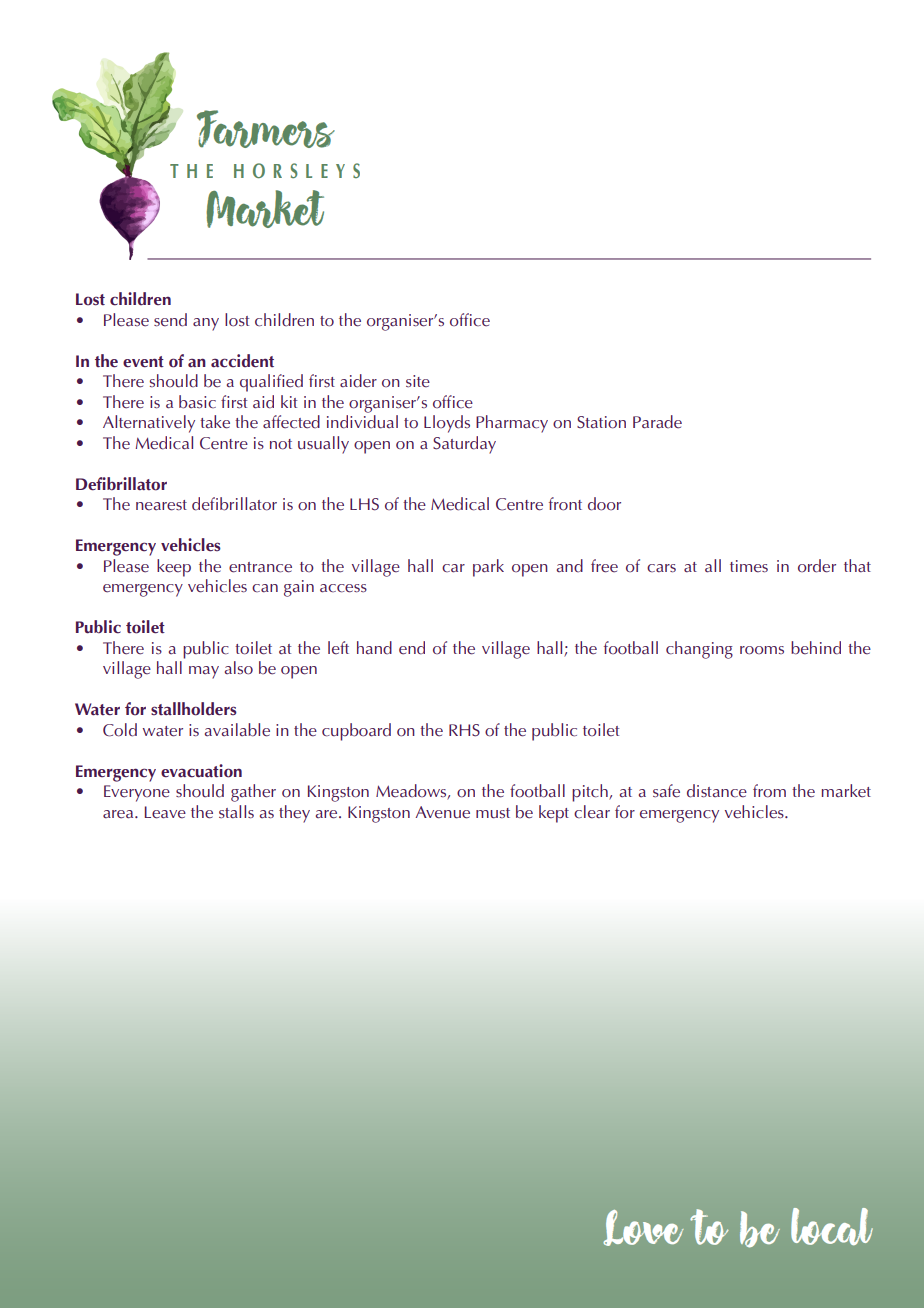  What do you see at coordinates (762, 650) in the screenshot?
I see `rooms` at bounding box center [762, 650].
